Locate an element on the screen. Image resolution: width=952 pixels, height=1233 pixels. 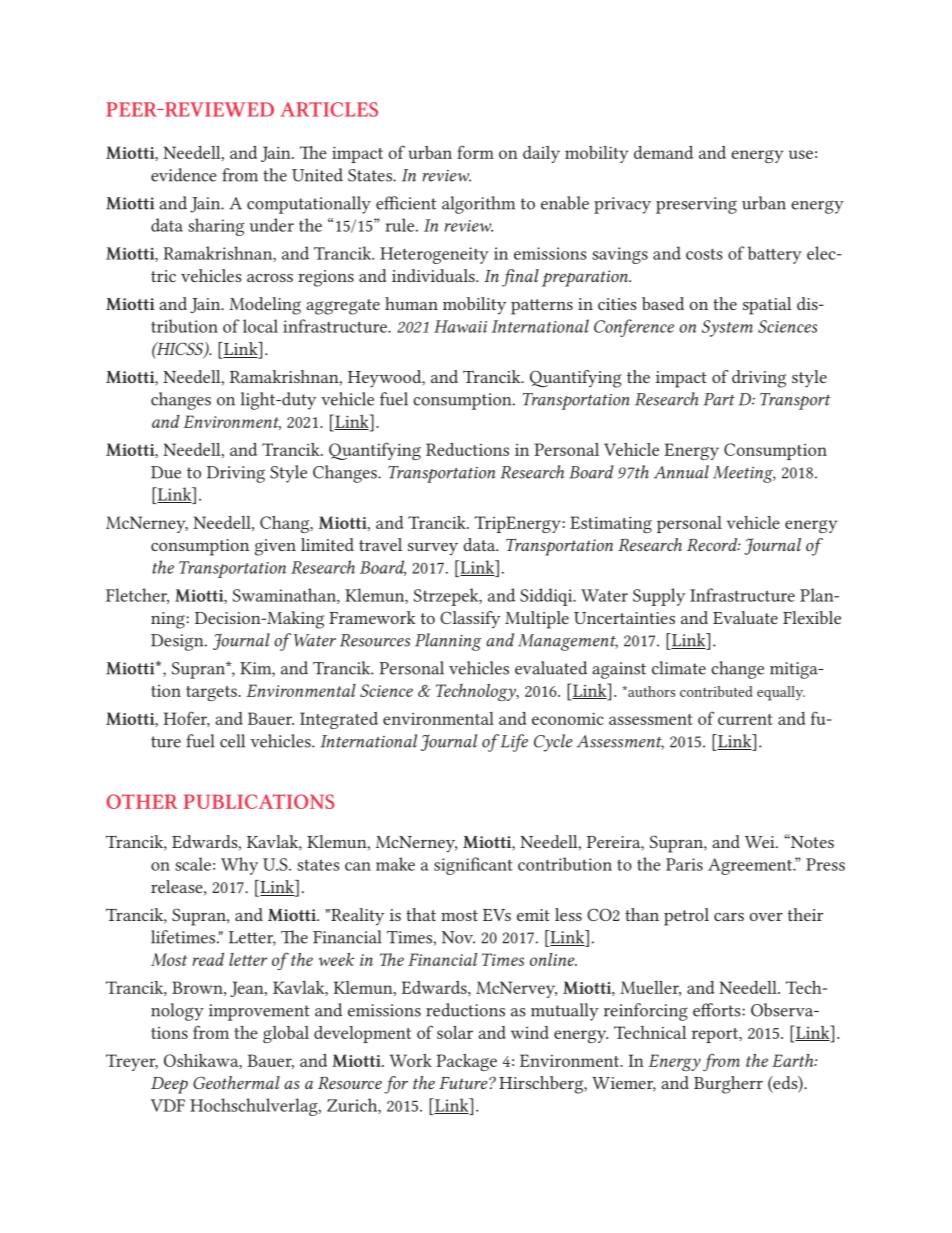
form is located at coordinates (475, 152).
